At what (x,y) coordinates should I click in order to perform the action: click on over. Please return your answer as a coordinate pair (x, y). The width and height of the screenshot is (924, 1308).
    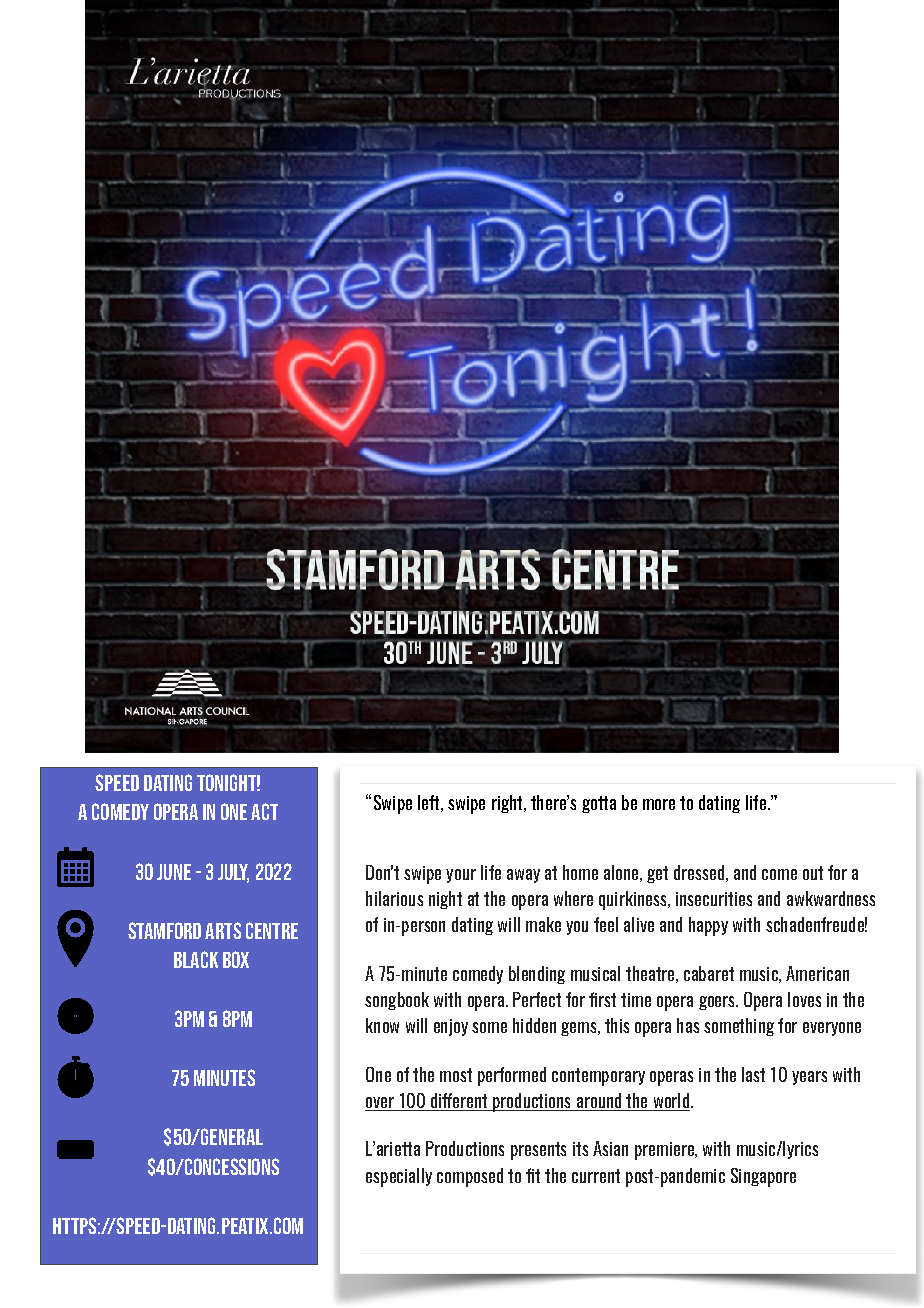
    Looking at the image, I should click on (381, 1104).
